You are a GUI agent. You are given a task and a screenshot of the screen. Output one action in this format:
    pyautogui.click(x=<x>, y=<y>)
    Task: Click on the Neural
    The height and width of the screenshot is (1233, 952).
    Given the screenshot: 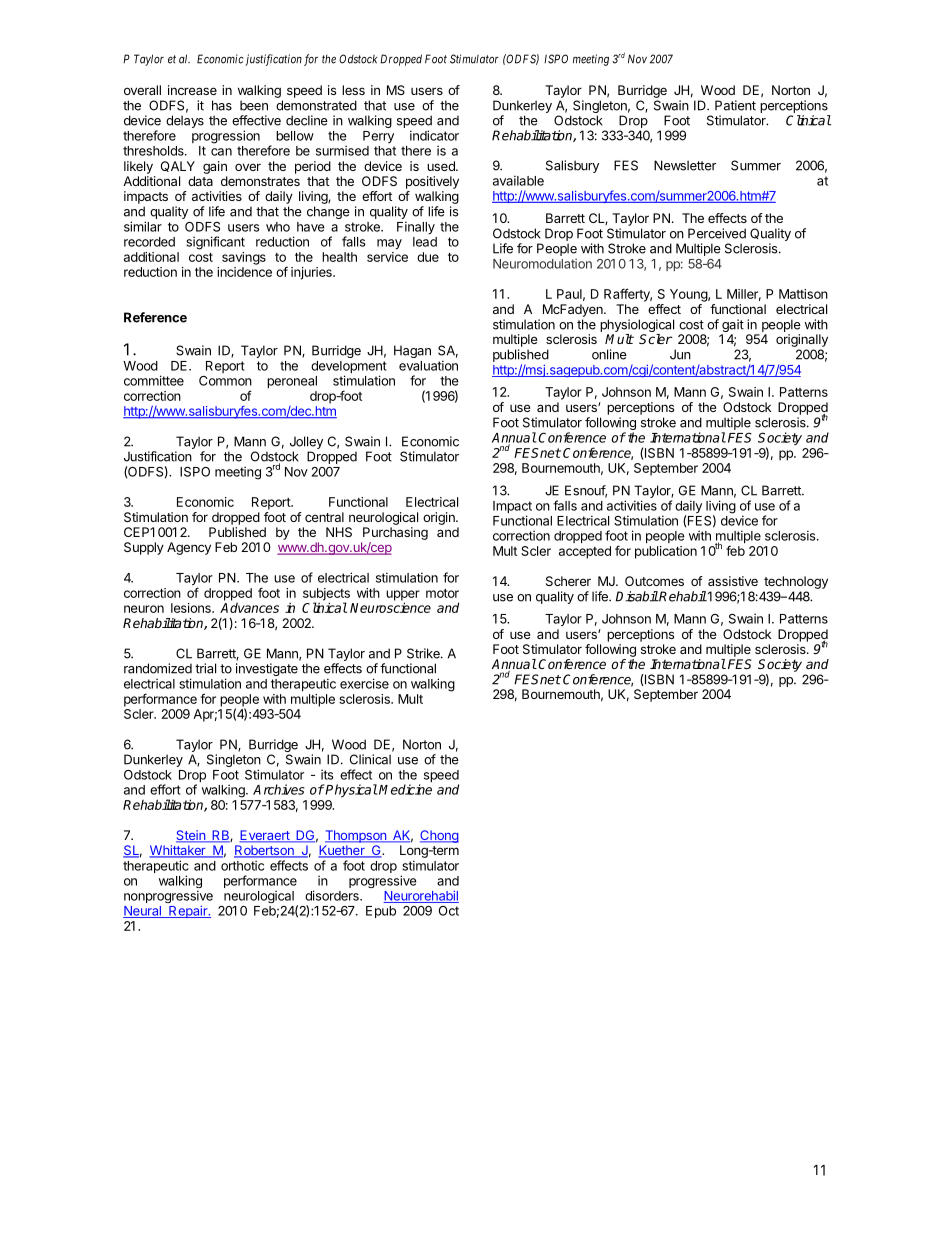 What is the action you would take?
    pyautogui.click(x=143, y=912)
